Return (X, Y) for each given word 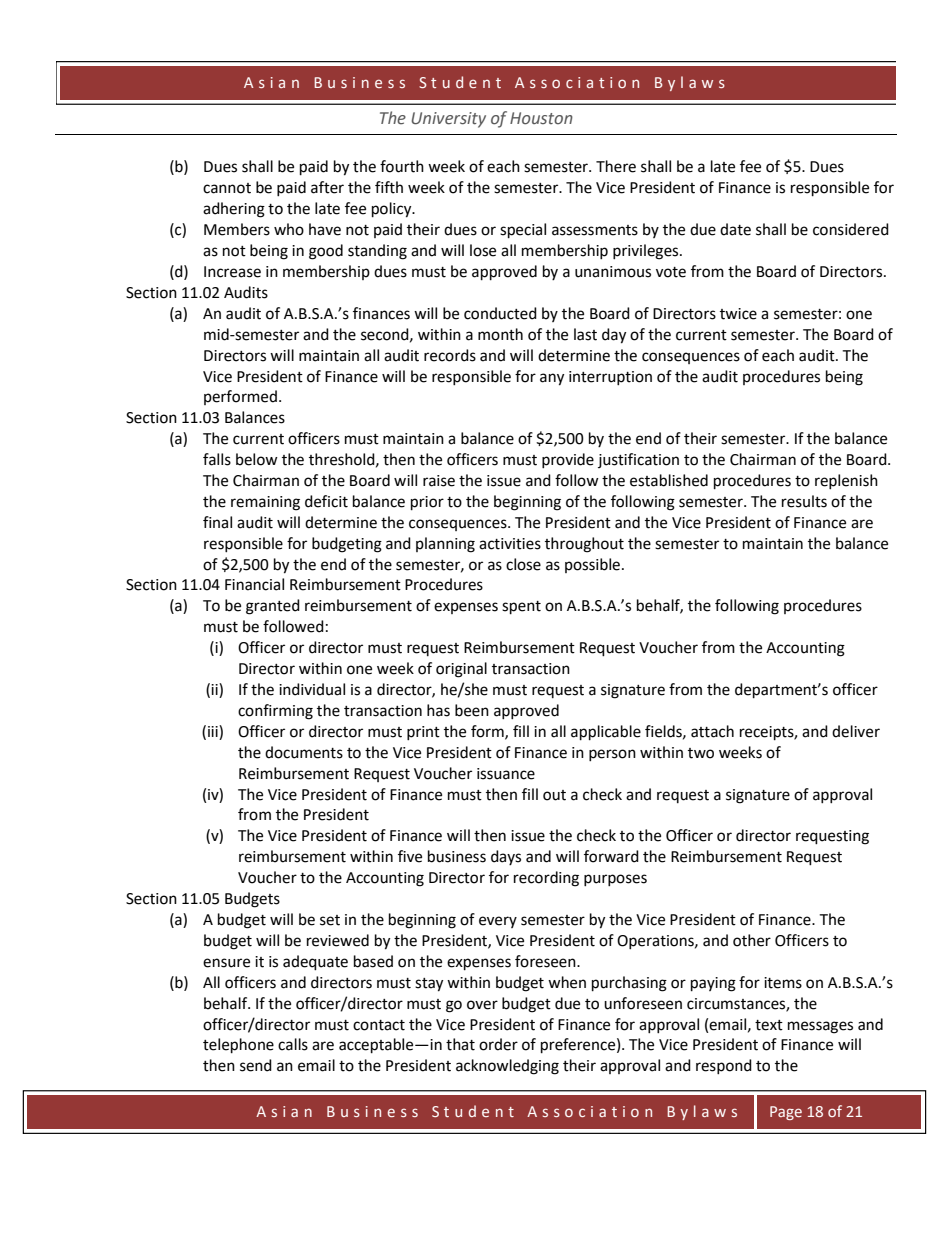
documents (304, 752)
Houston (541, 118)
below (257, 459)
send (256, 1065)
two (701, 753)
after (327, 187)
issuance (506, 774)
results (804, 501)
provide (568, 460)
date (735, 229)
